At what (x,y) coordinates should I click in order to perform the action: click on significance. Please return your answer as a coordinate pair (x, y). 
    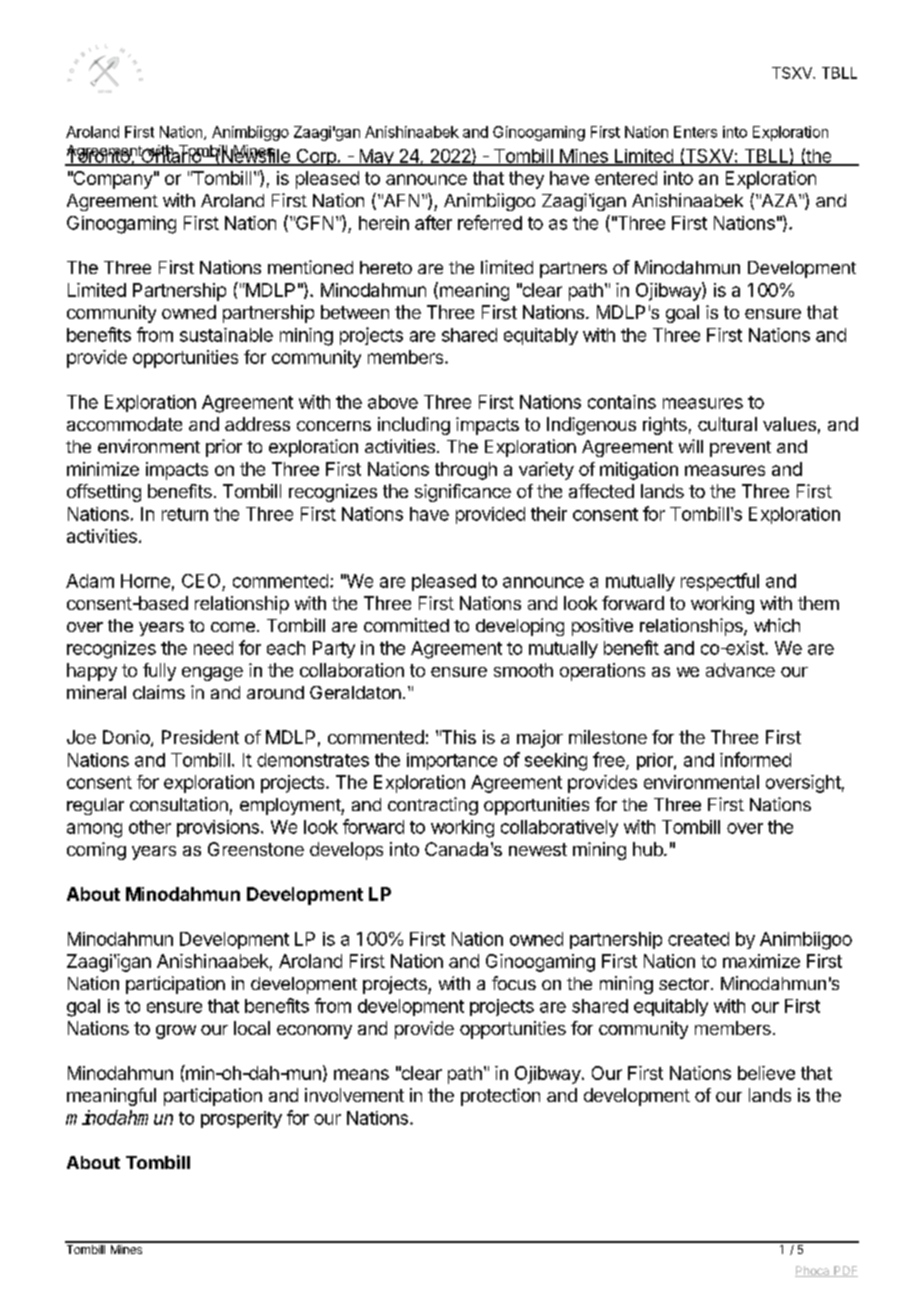
    Looking at the image, I should click on (463, 493).
